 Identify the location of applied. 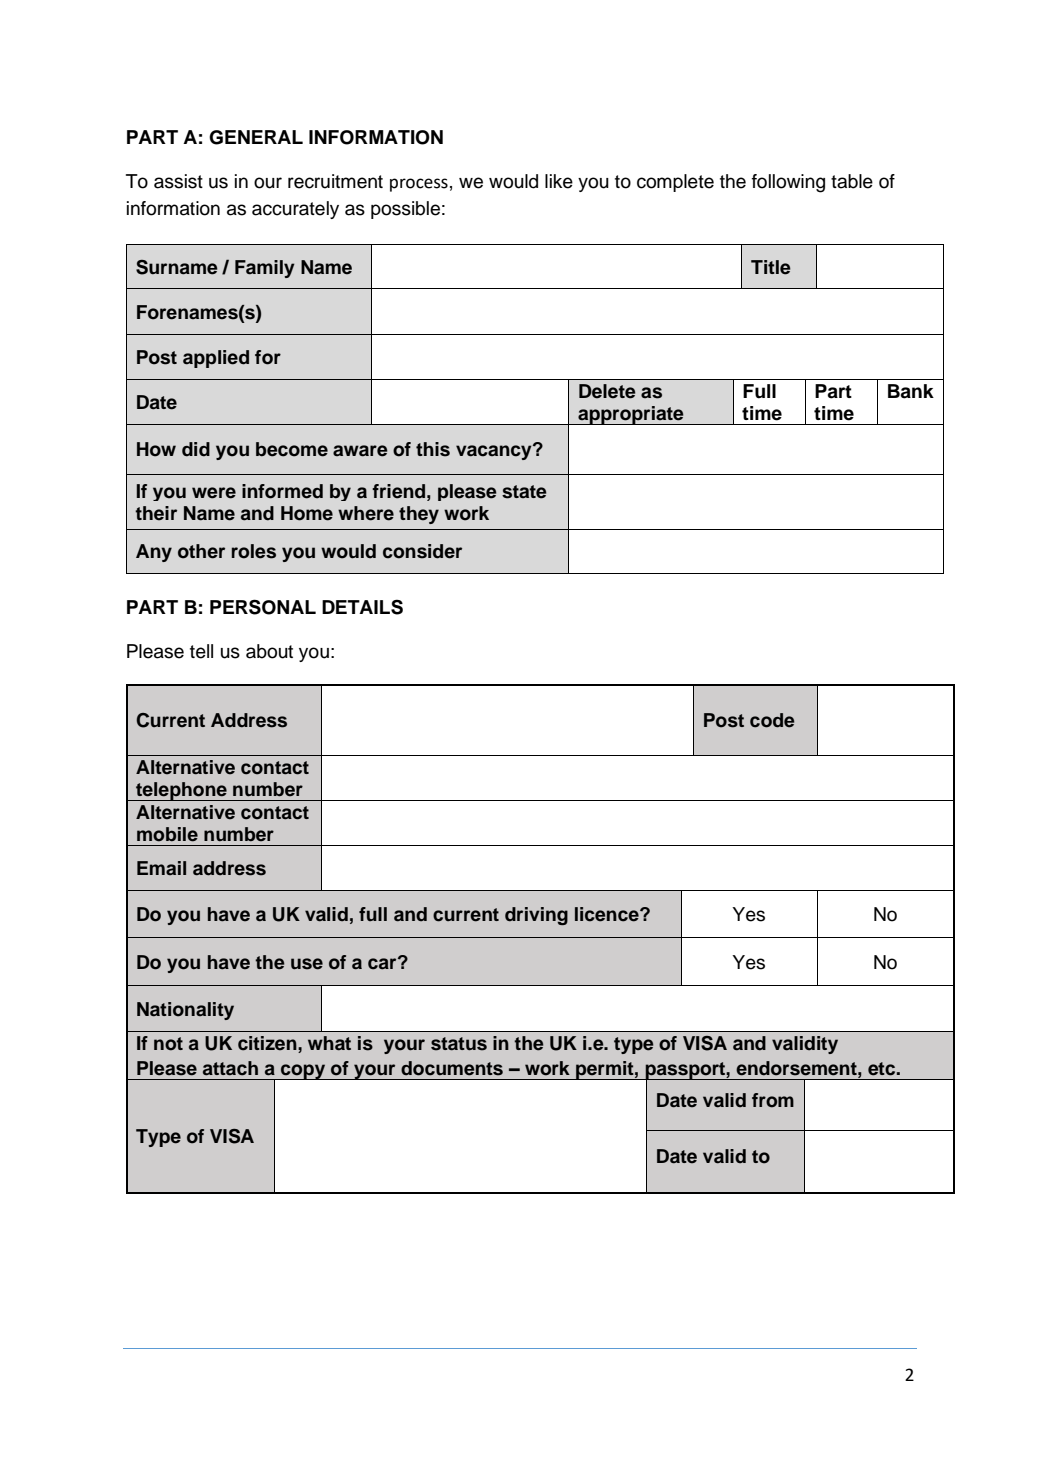
(216, 359).
